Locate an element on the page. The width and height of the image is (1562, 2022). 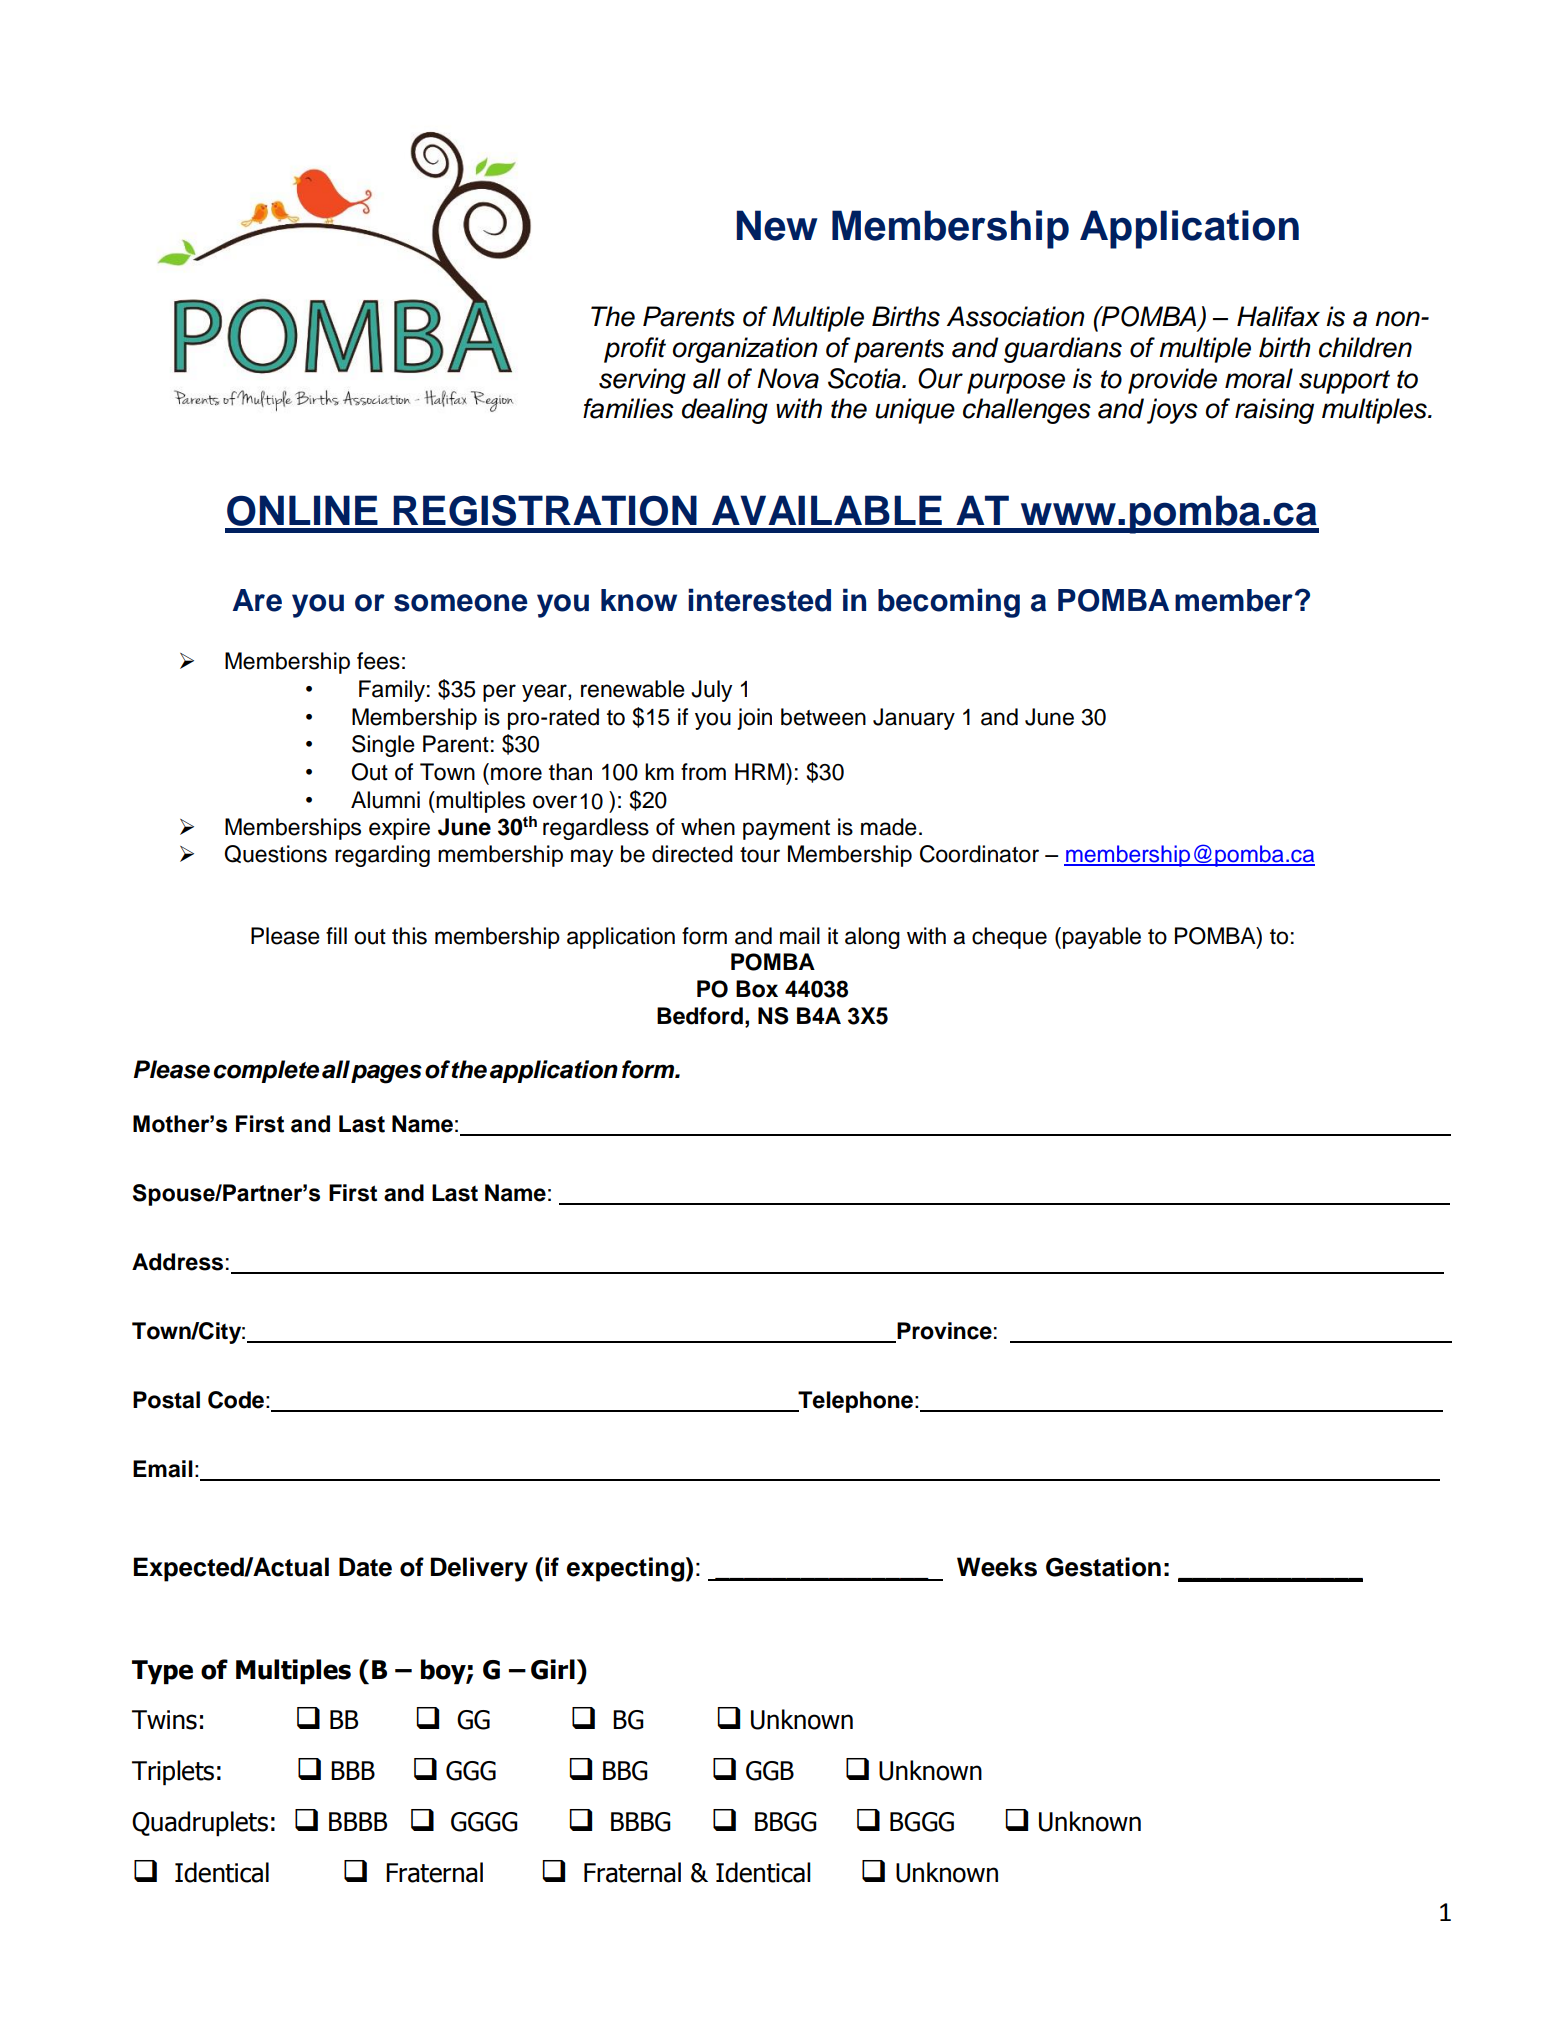
moral is located at coordinates (1259, 378).
